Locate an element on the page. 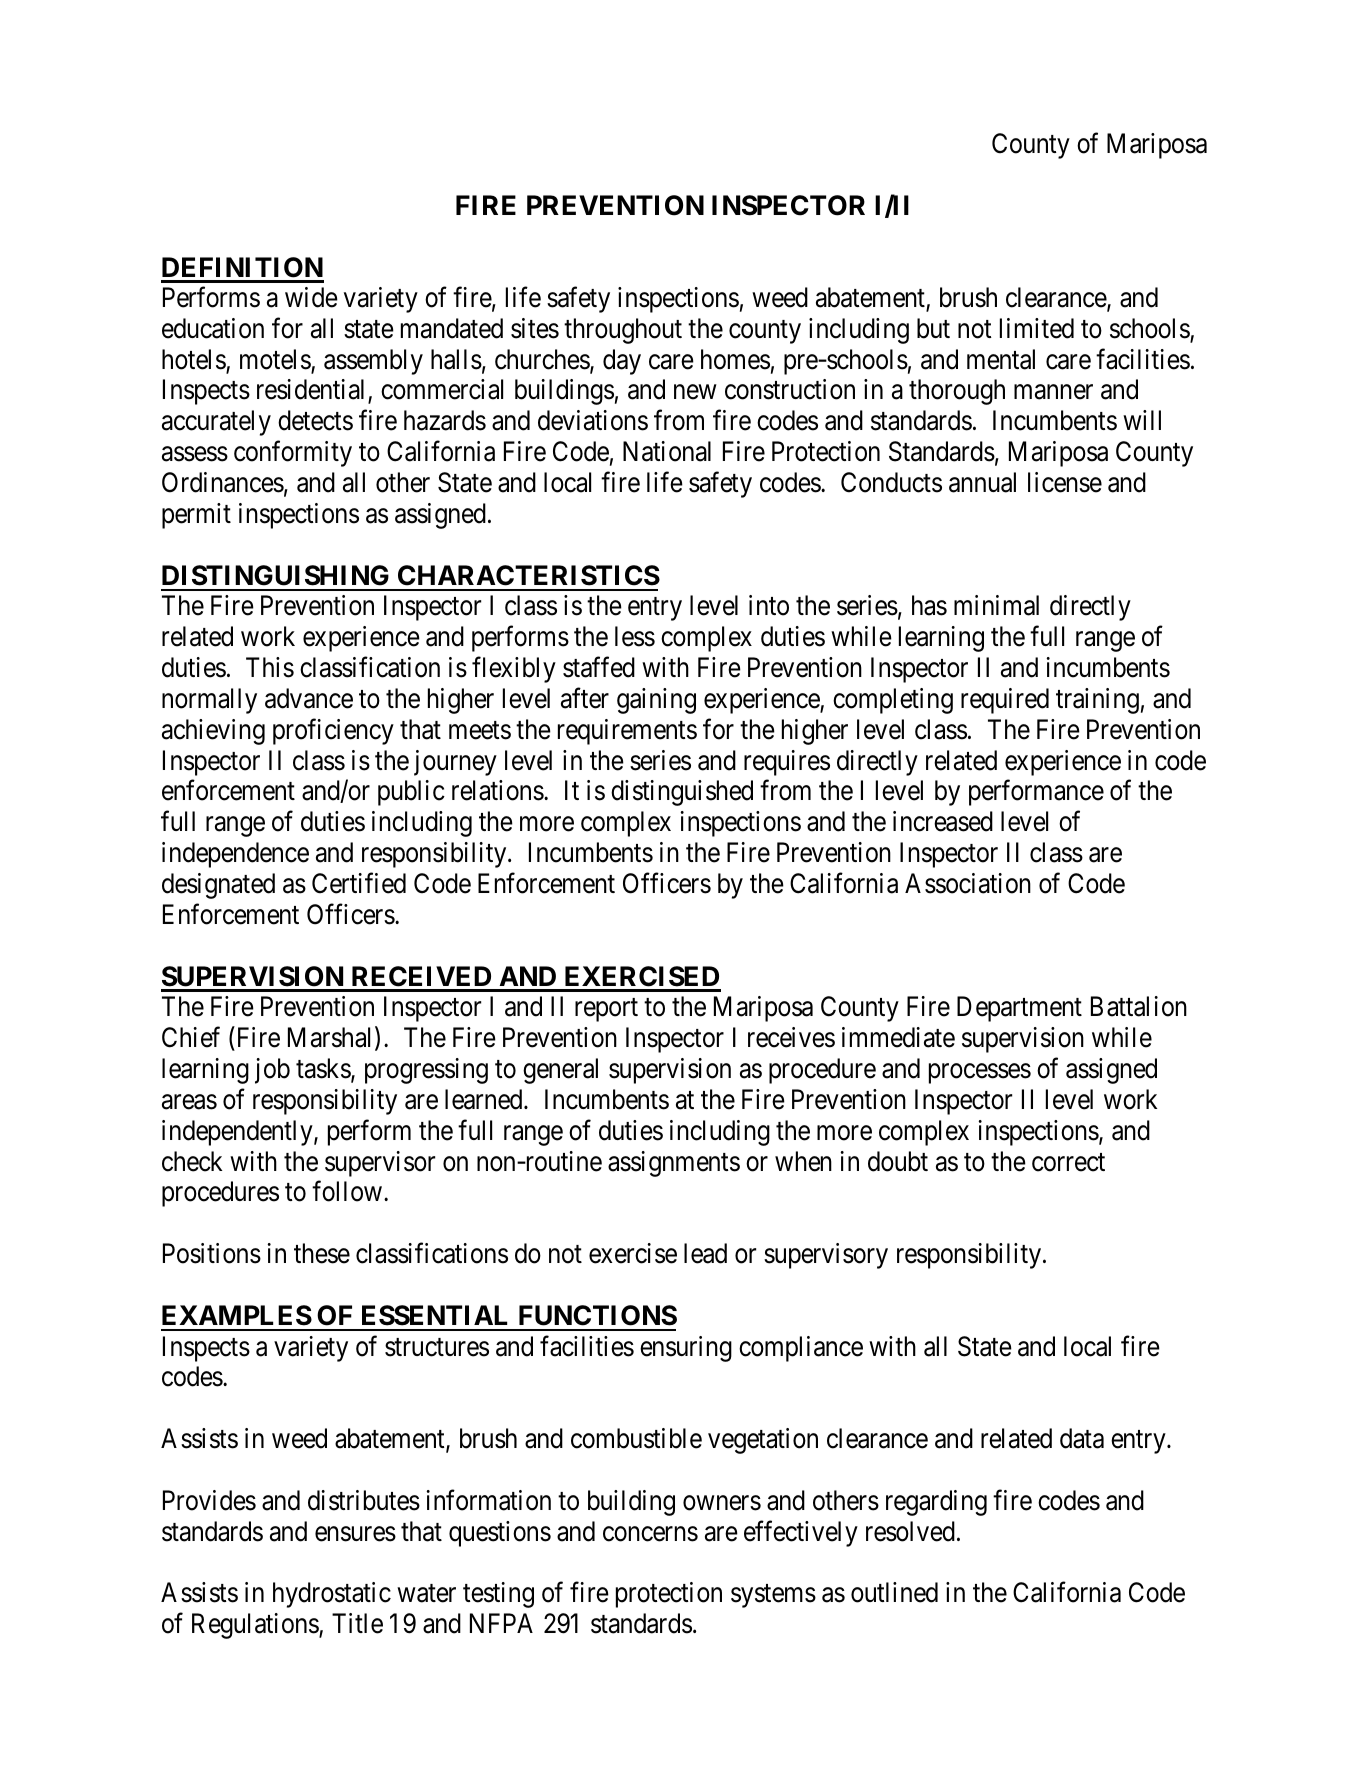 Image resolution: width=1368 pixels, height=1770 pixels. limited is located at coordinates (1037, 328).
